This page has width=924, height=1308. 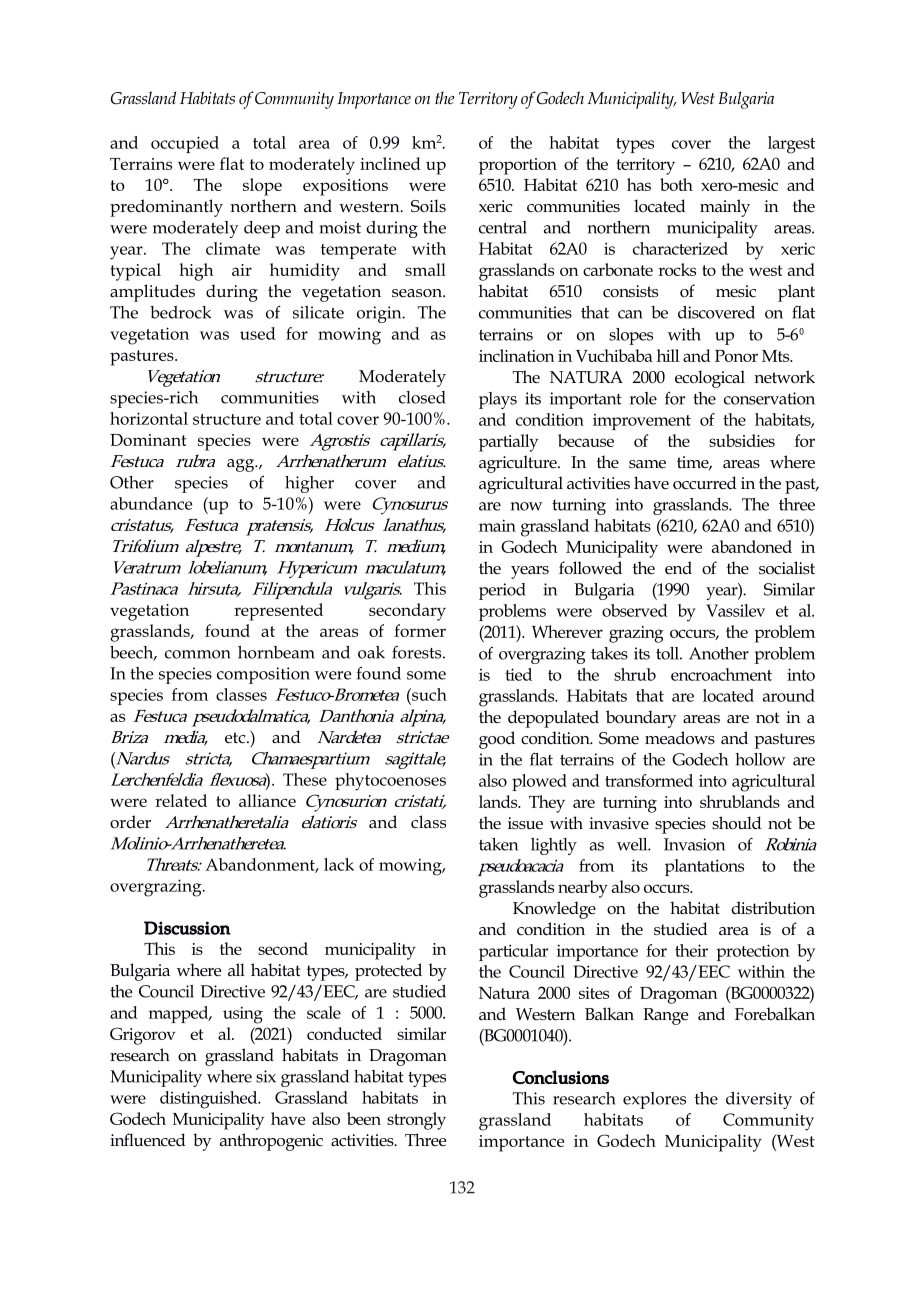 I want to click on agg, so click(x=242, y=465).
